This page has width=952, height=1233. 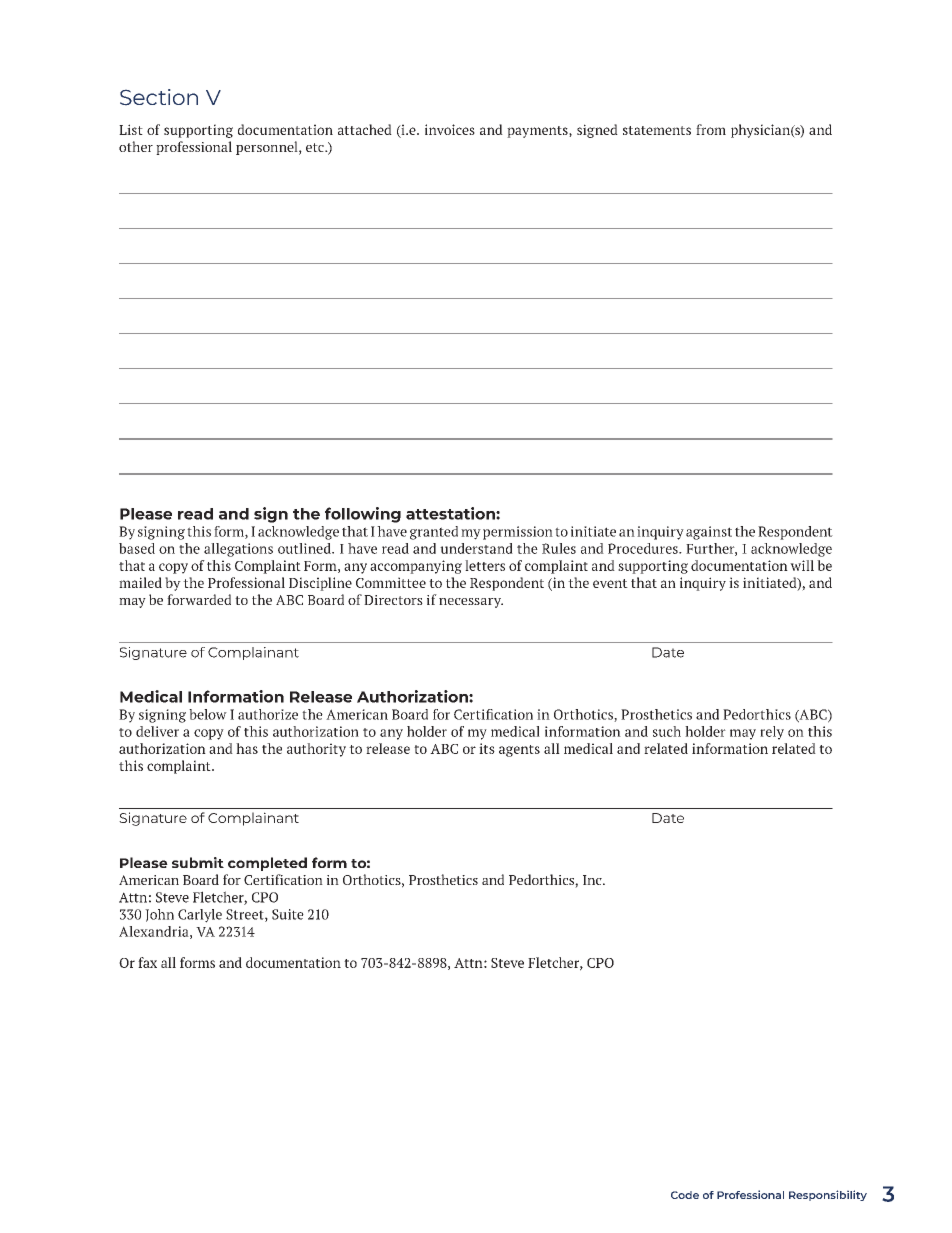 I want to click on Responsibility, so click(x=828, y=1195).
